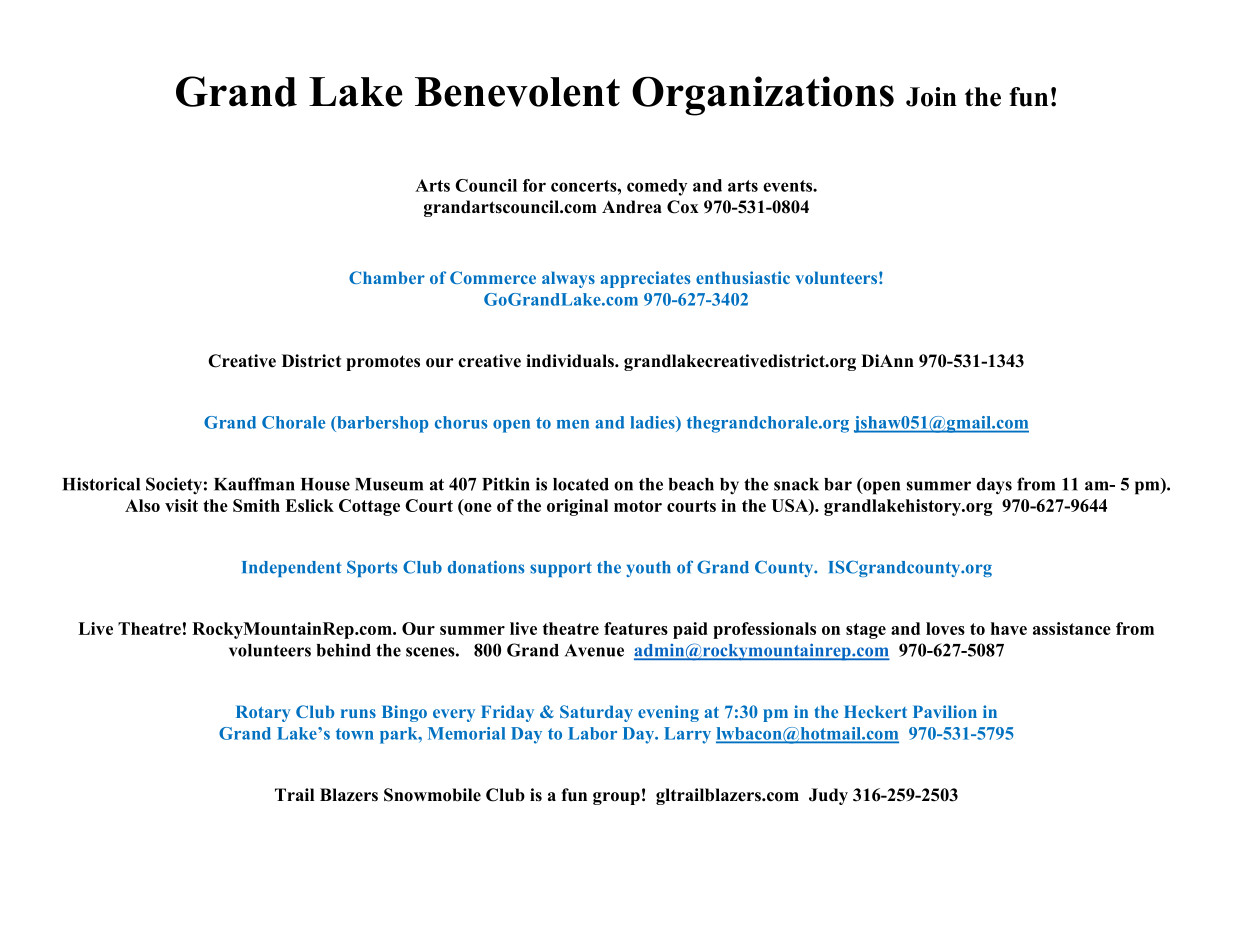 This screenshot has width=1233, height=952. I want to click on group, so click(616, 798).
